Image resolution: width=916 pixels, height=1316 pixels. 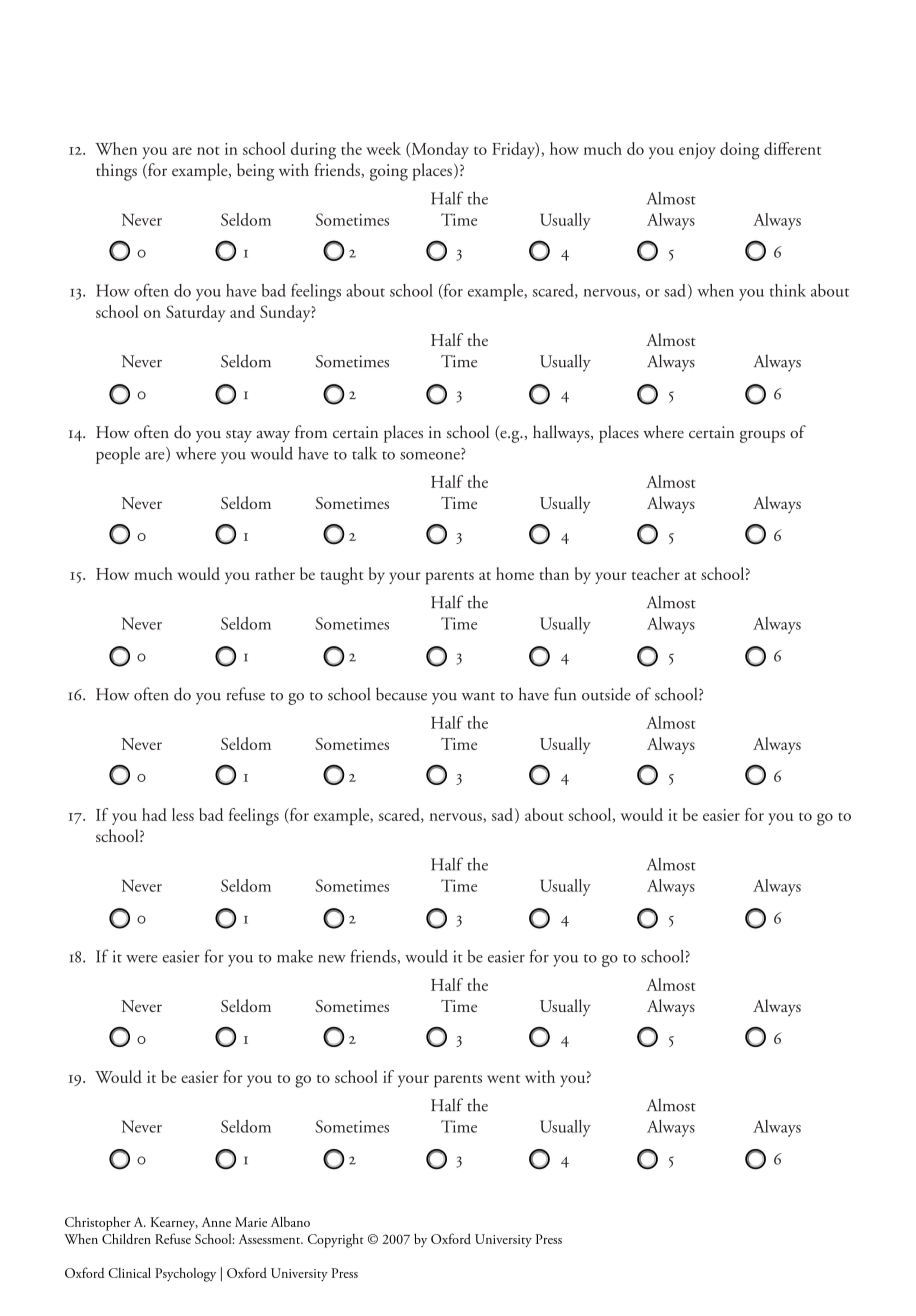 I want to click on Kearney, so click(x=174, y=1223).
